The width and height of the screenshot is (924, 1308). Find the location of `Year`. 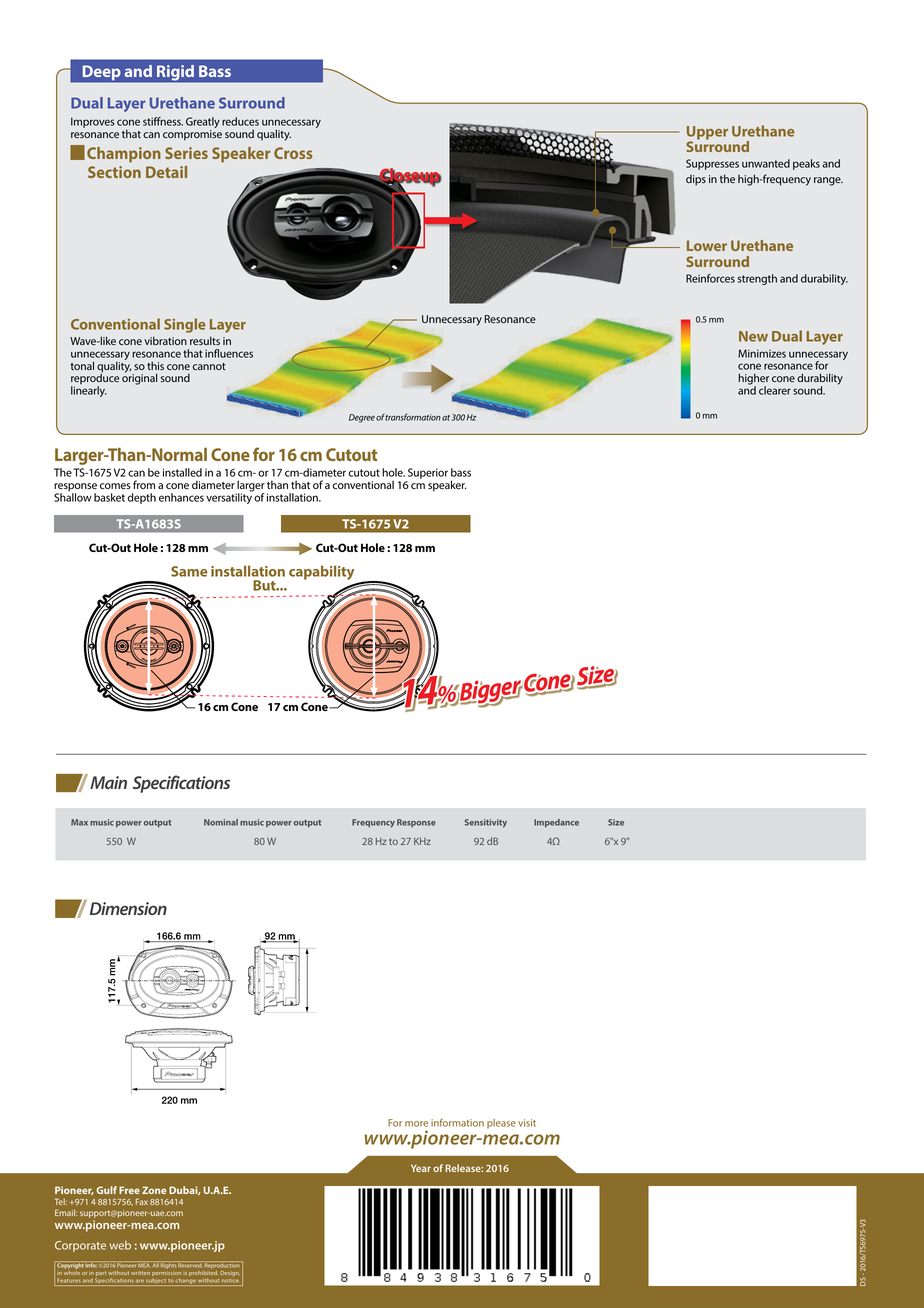

Year is located at coordinates (421, 1168).
